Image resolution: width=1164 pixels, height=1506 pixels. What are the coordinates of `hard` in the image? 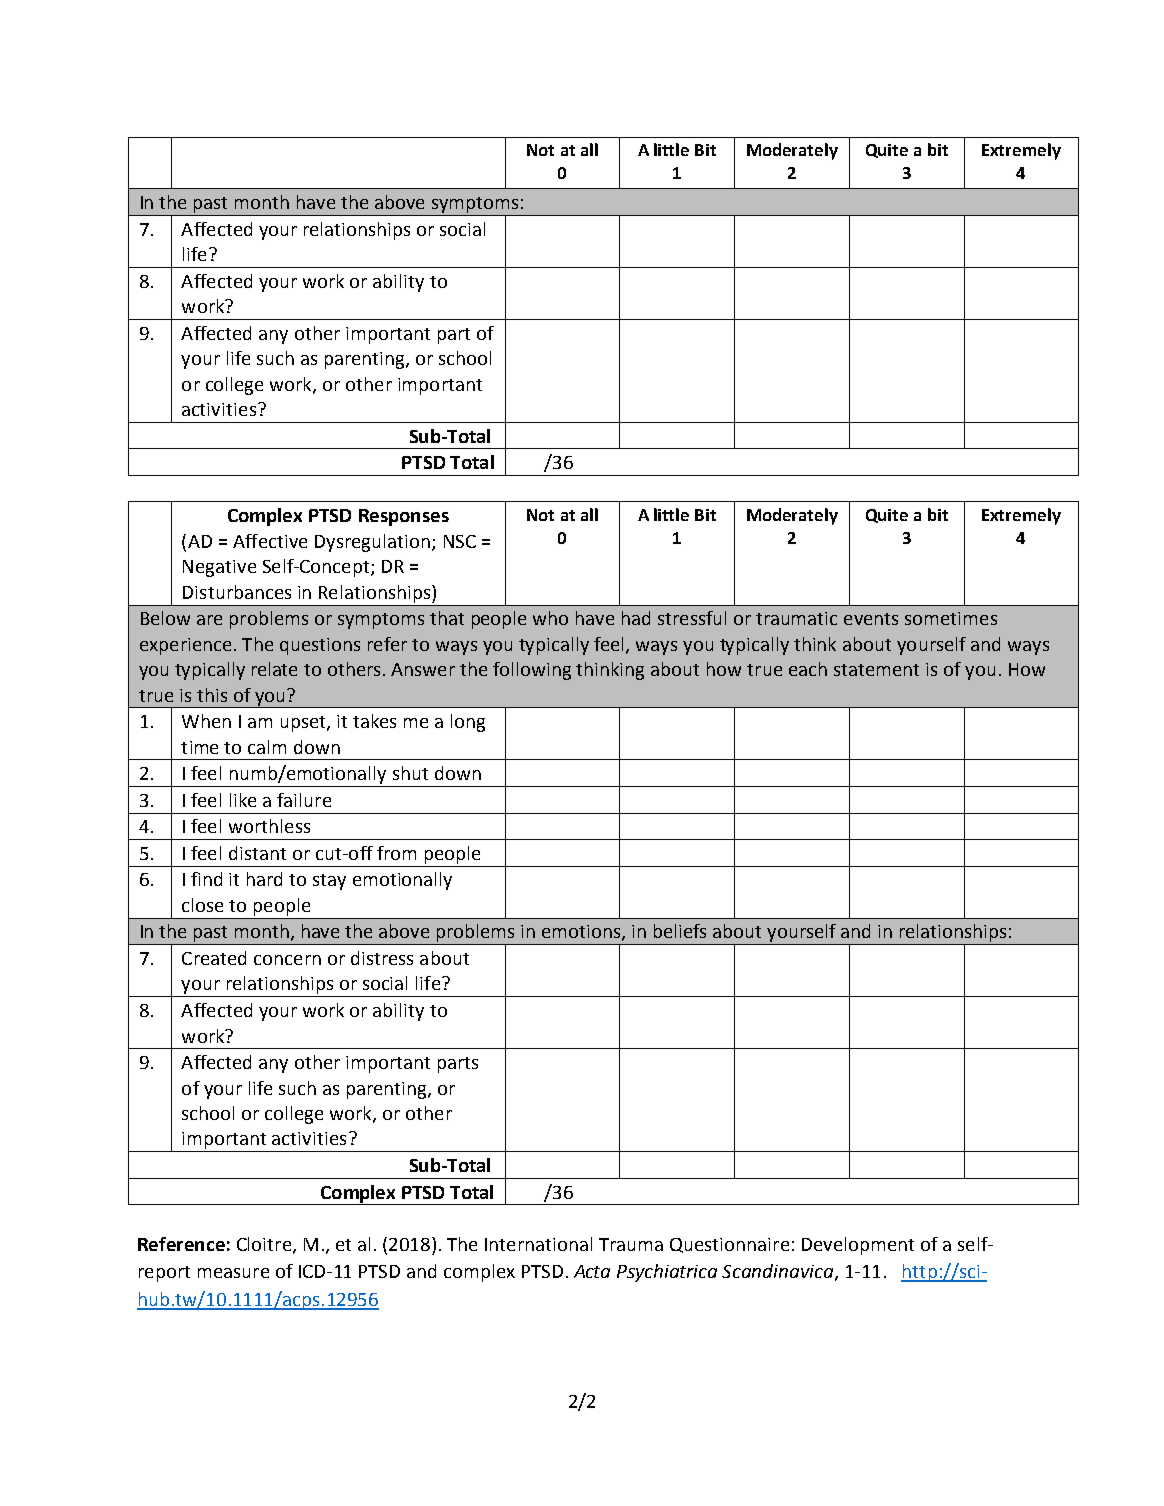 It's located at (264, 879).
